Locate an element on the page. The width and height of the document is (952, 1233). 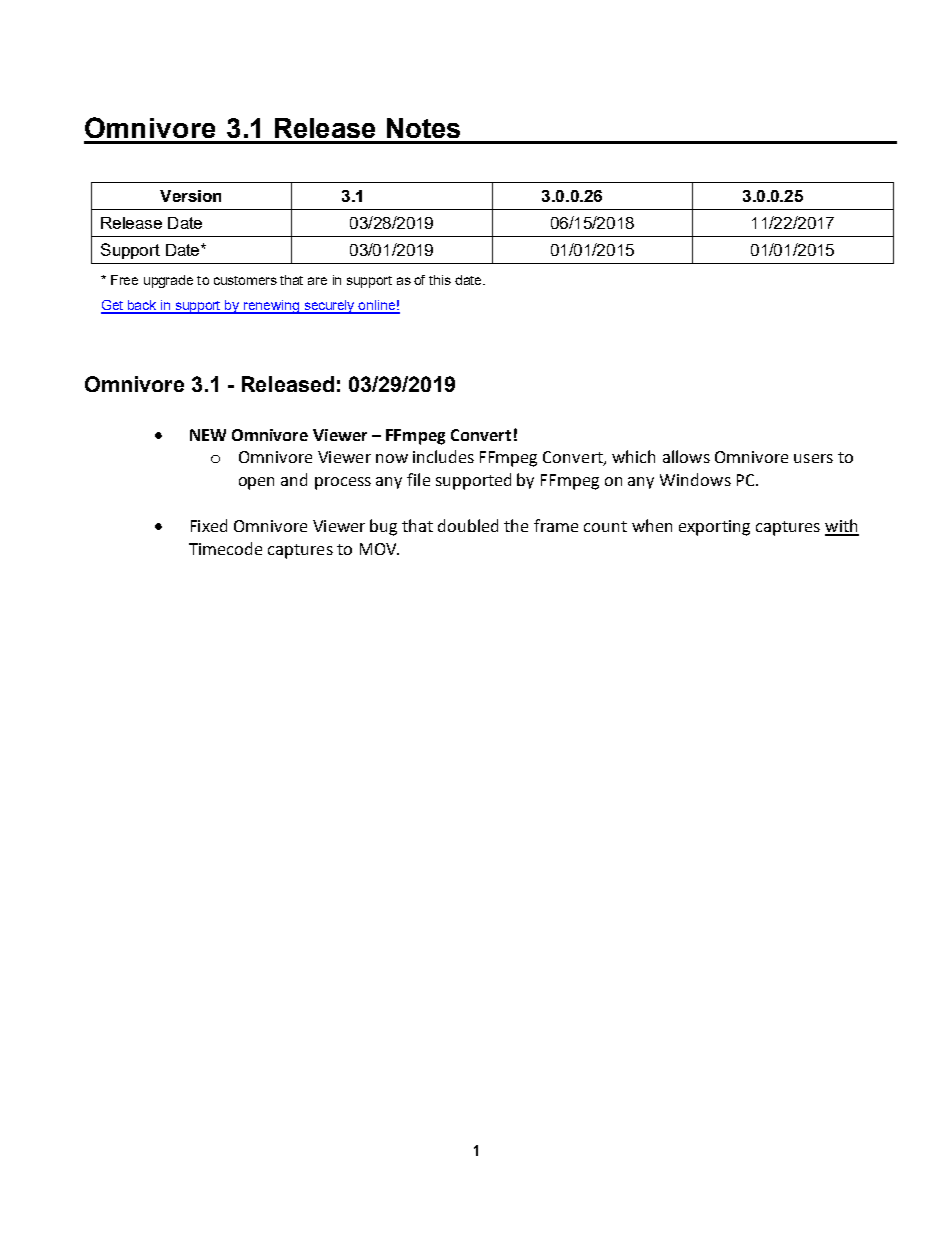
includes is located at coordinates (443, 456).
